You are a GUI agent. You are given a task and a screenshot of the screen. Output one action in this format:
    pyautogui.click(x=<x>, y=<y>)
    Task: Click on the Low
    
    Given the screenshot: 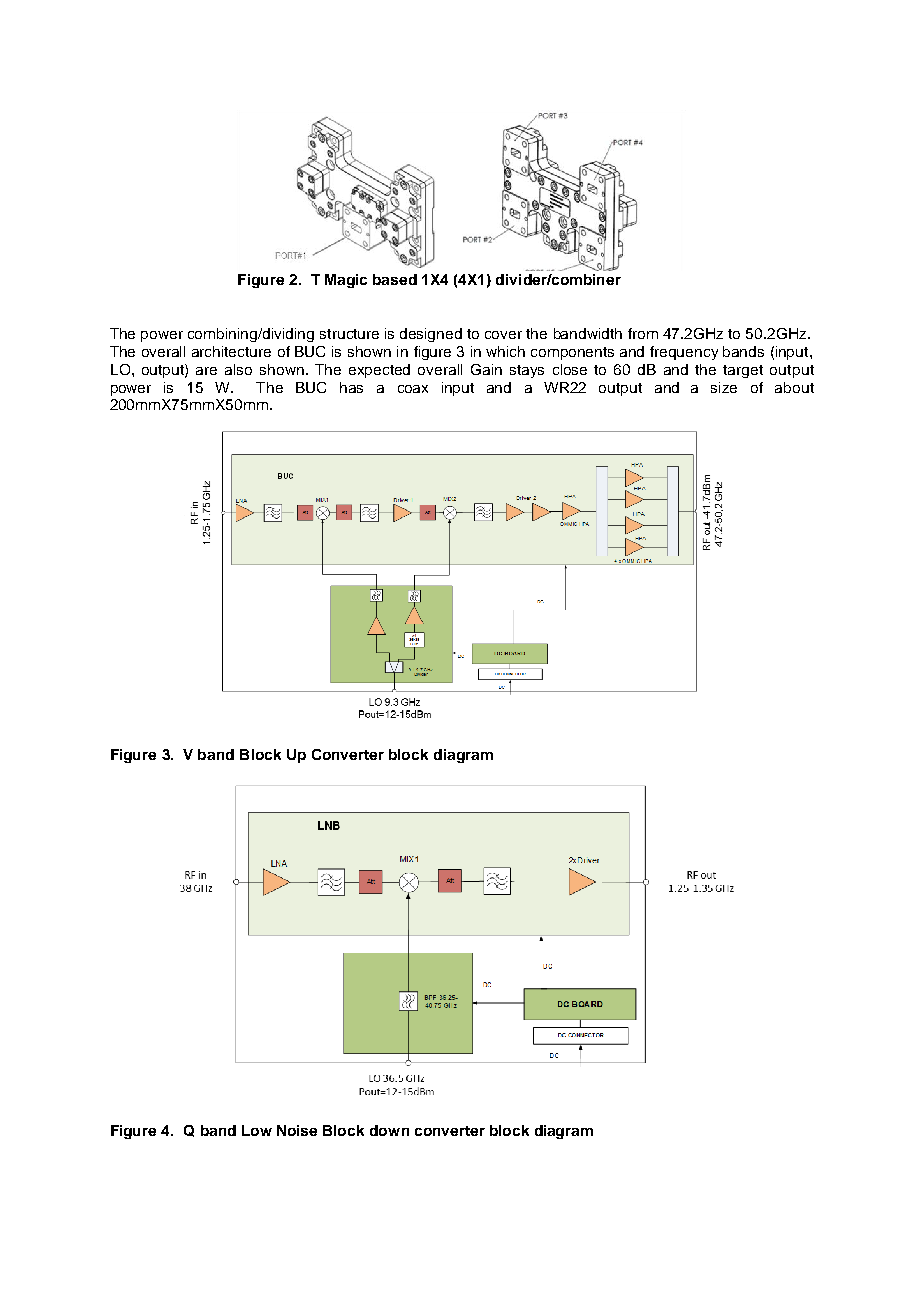 What is the action you would take?
    pyautogui.click(x=257, y=1130)
